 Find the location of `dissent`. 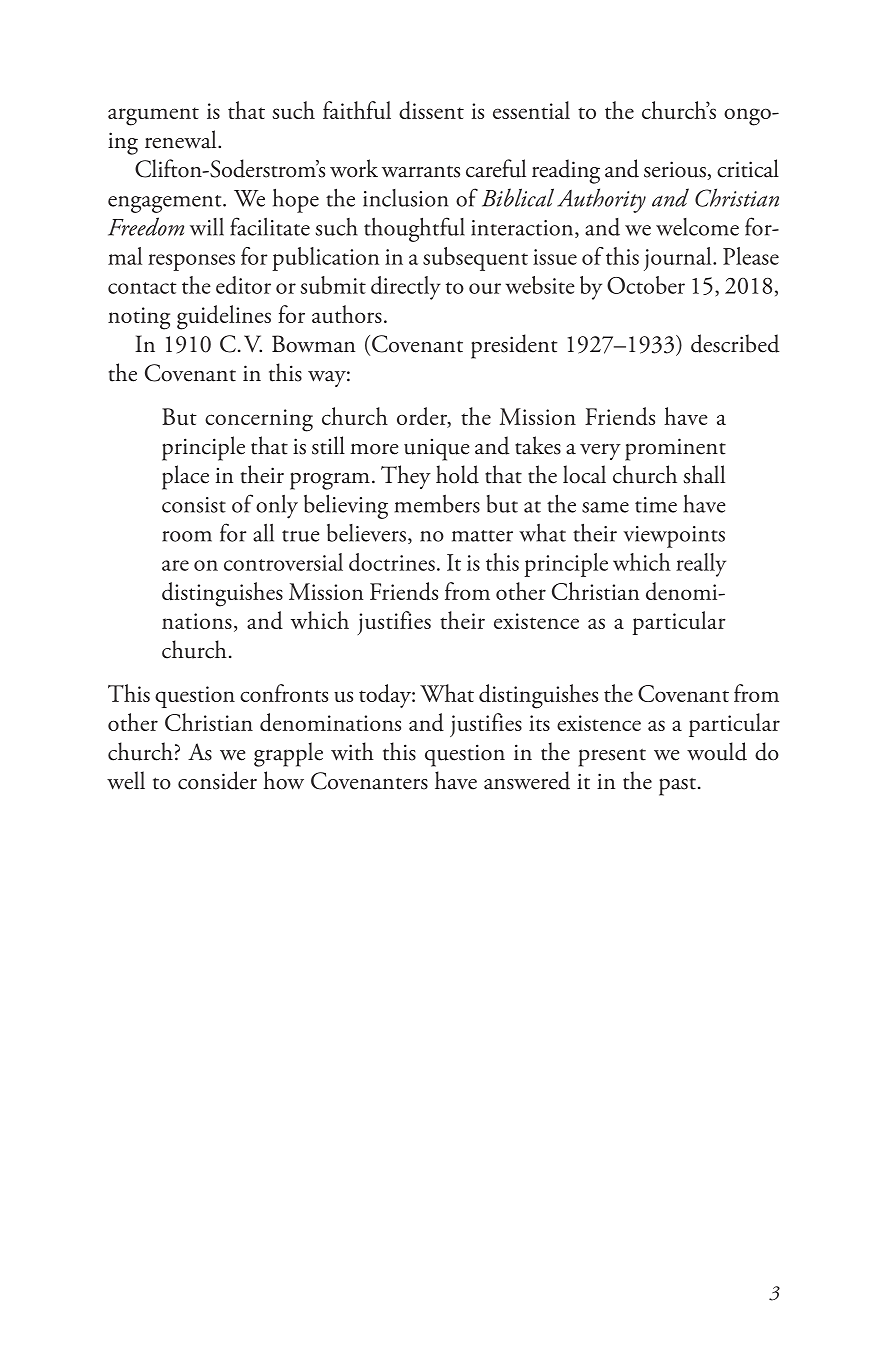

dissent is located at coordinates (431, 110).
